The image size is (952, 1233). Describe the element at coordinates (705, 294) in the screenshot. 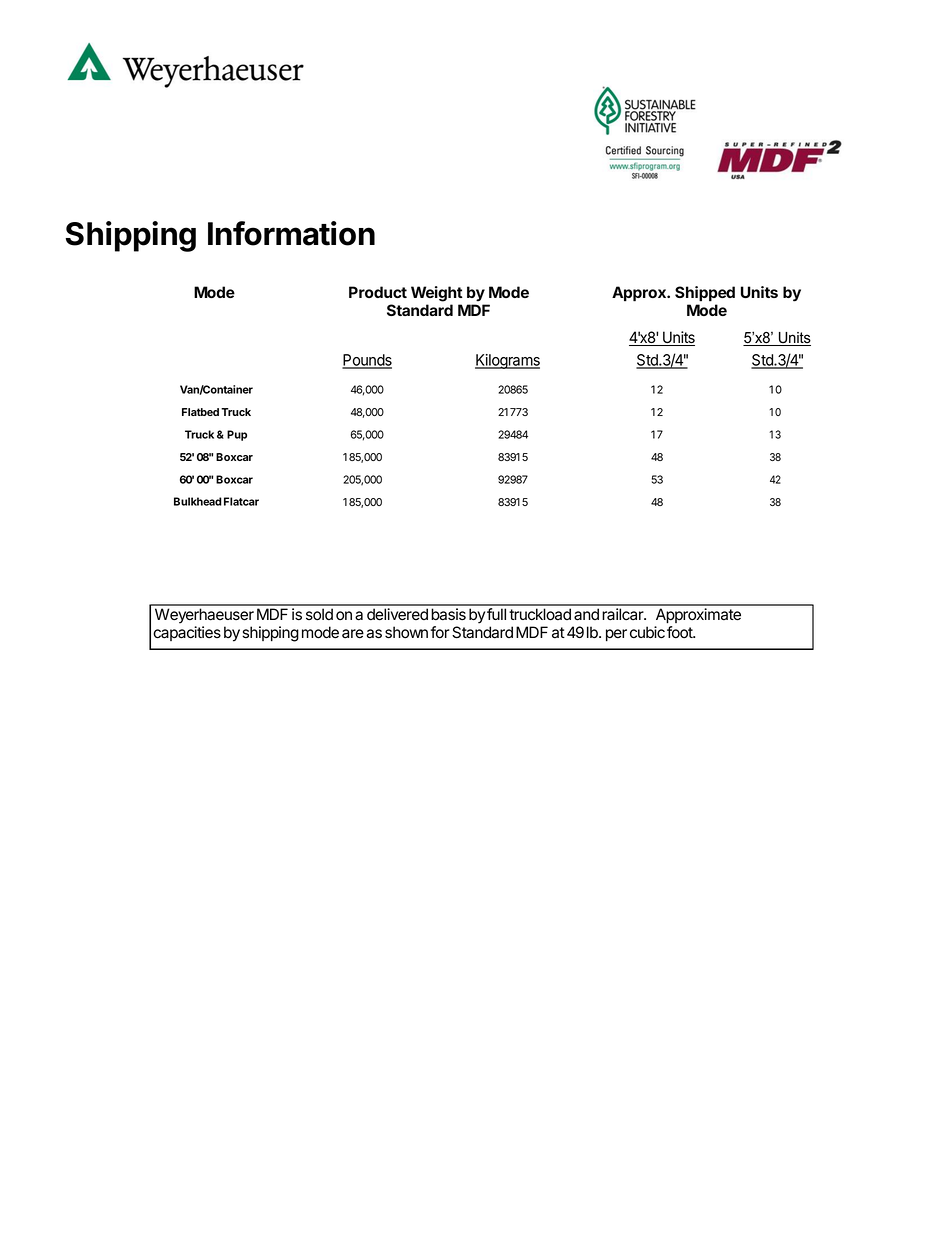

I see `Shipped` at that location.
